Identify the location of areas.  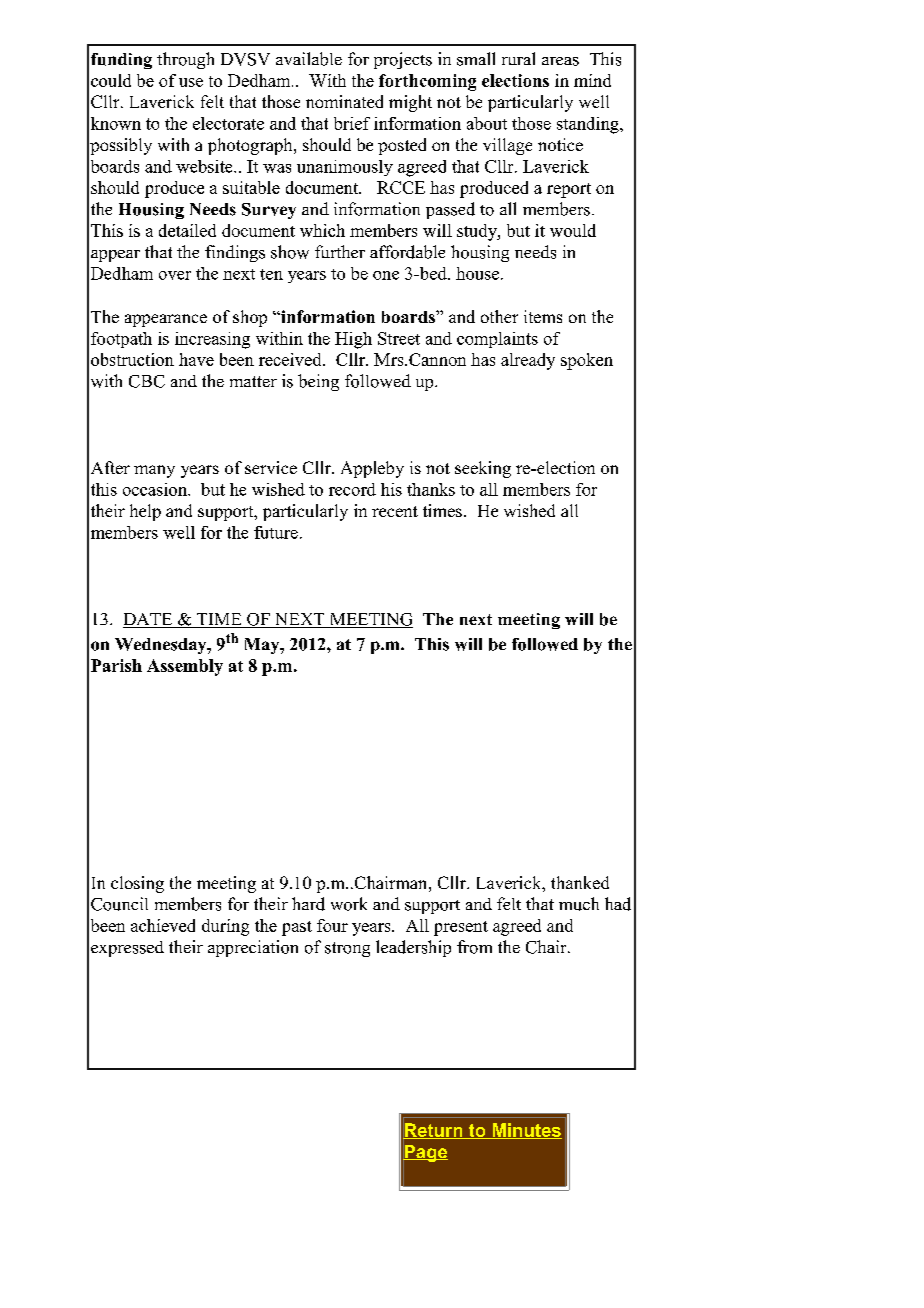
(560, 61).
